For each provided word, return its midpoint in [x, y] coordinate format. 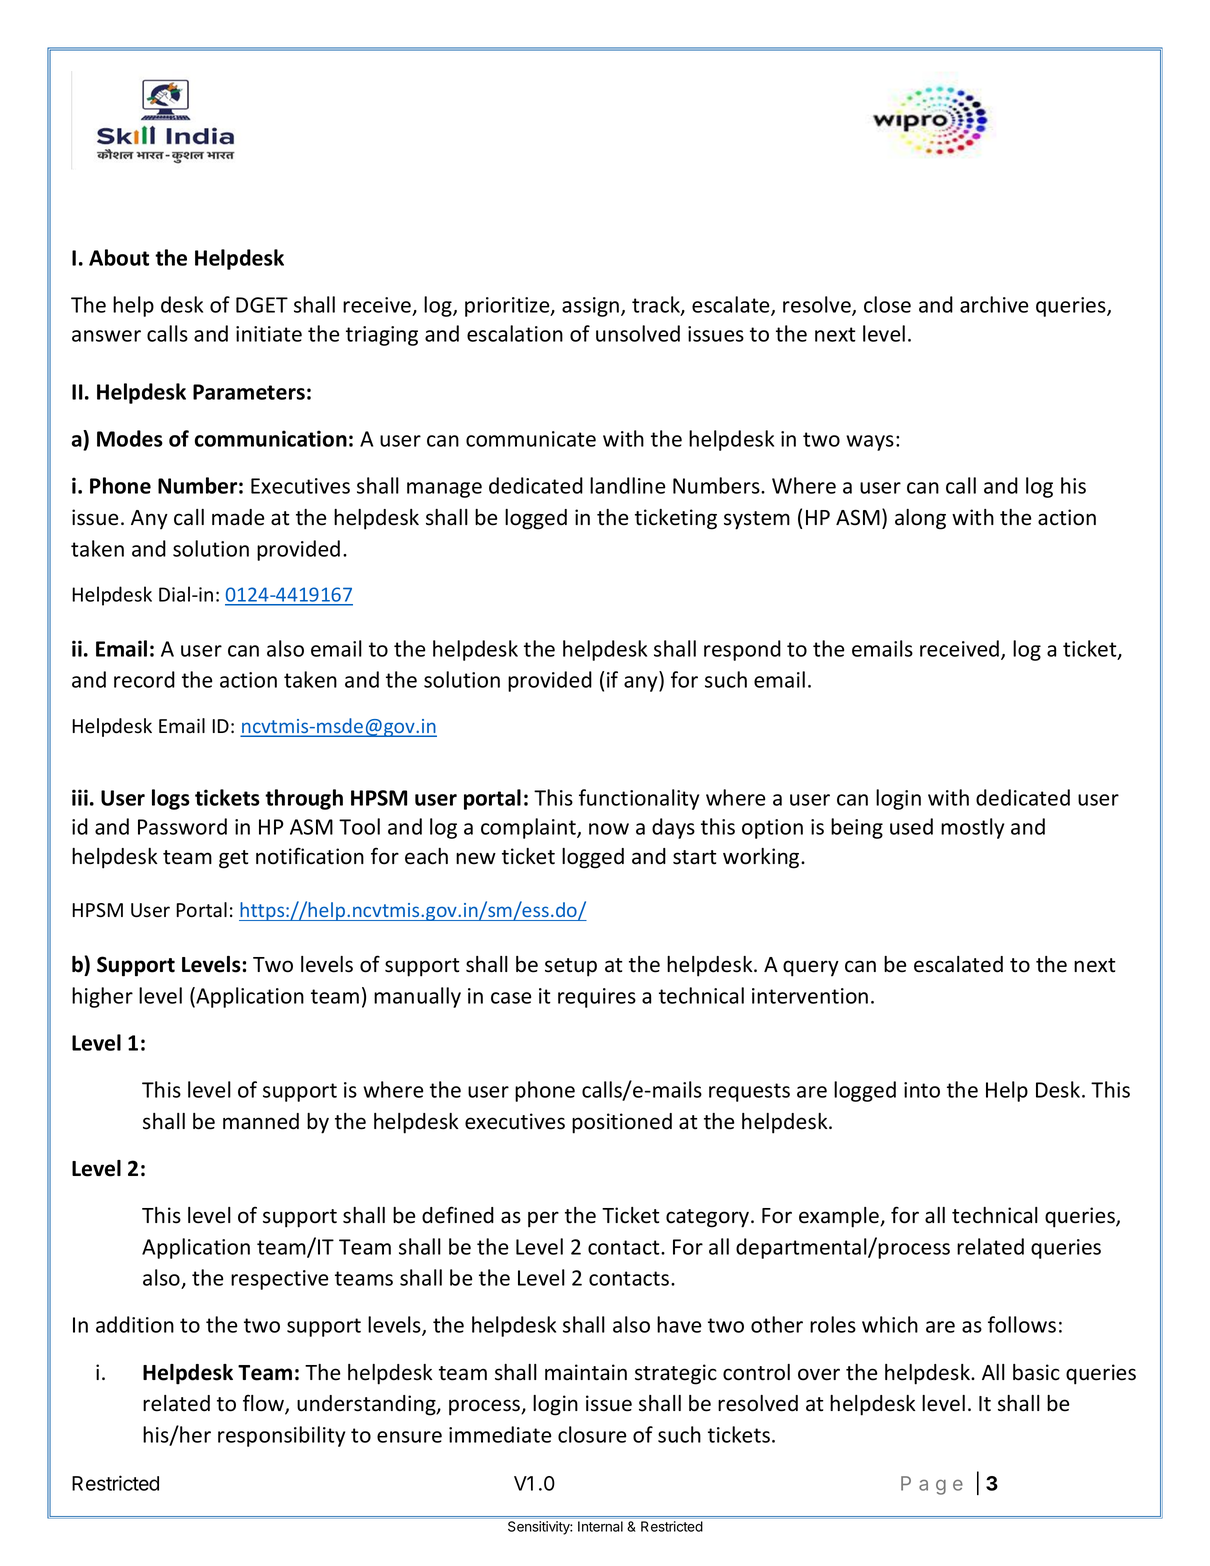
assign [592, 307]
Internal [600, 1526]
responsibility [281, 1436]
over [819, 1374]
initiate [269, 334]
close [887, 304]
